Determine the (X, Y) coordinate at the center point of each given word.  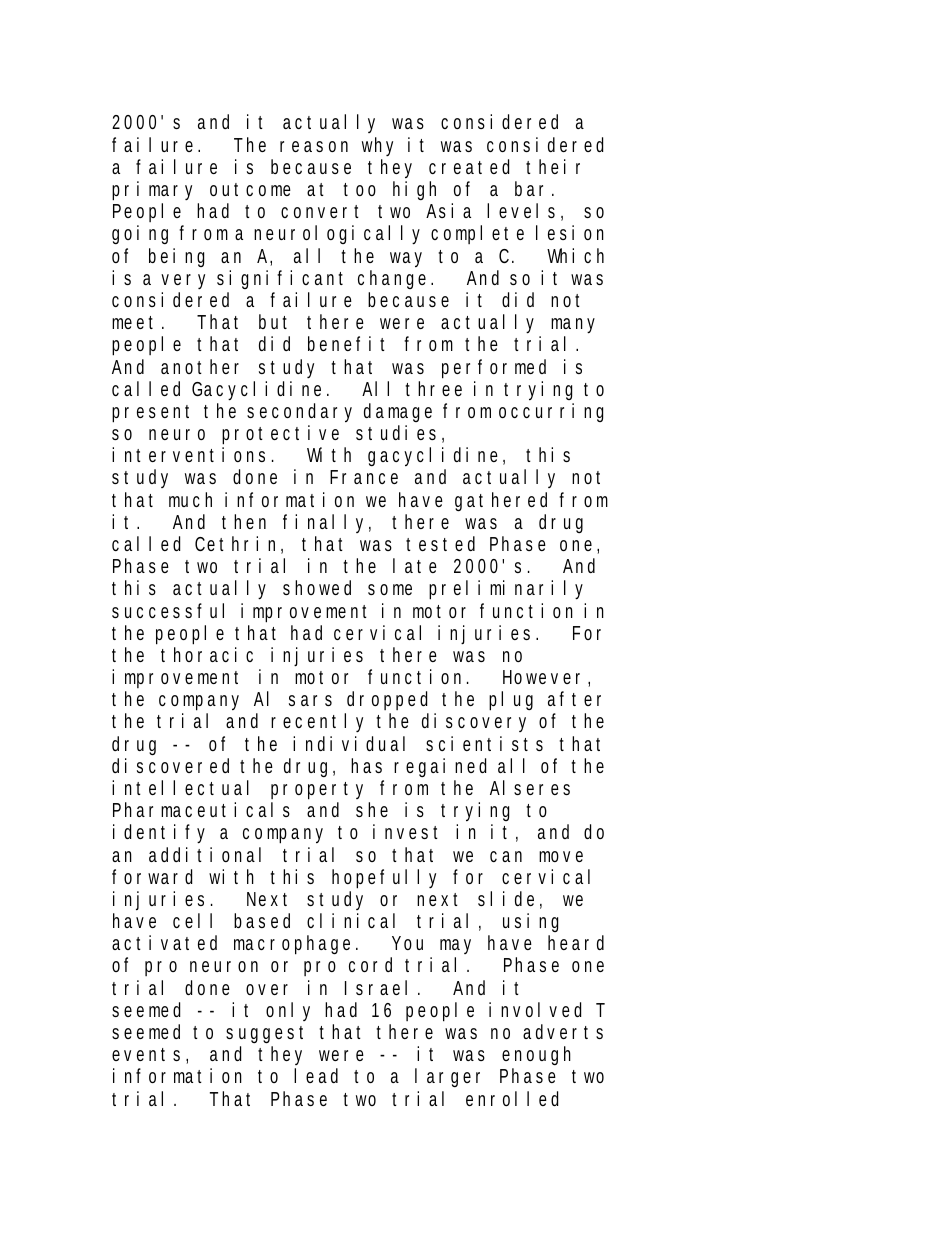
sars (310, 700)
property (320, 792)
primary (155, 192)
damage (398, 414)
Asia (448, 210)
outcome (250, 189)
